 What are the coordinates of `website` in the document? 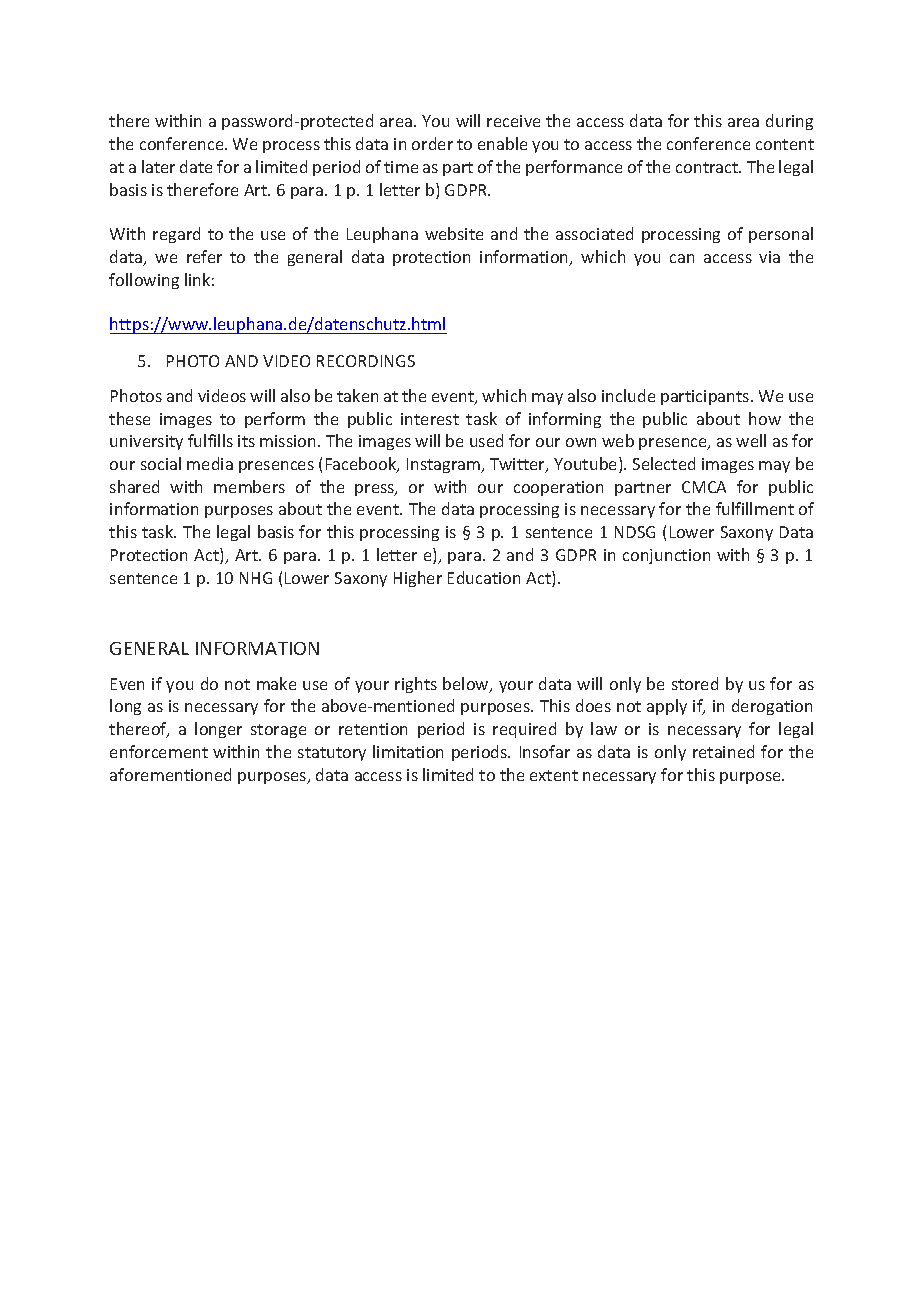 It's located at (454, 233).
